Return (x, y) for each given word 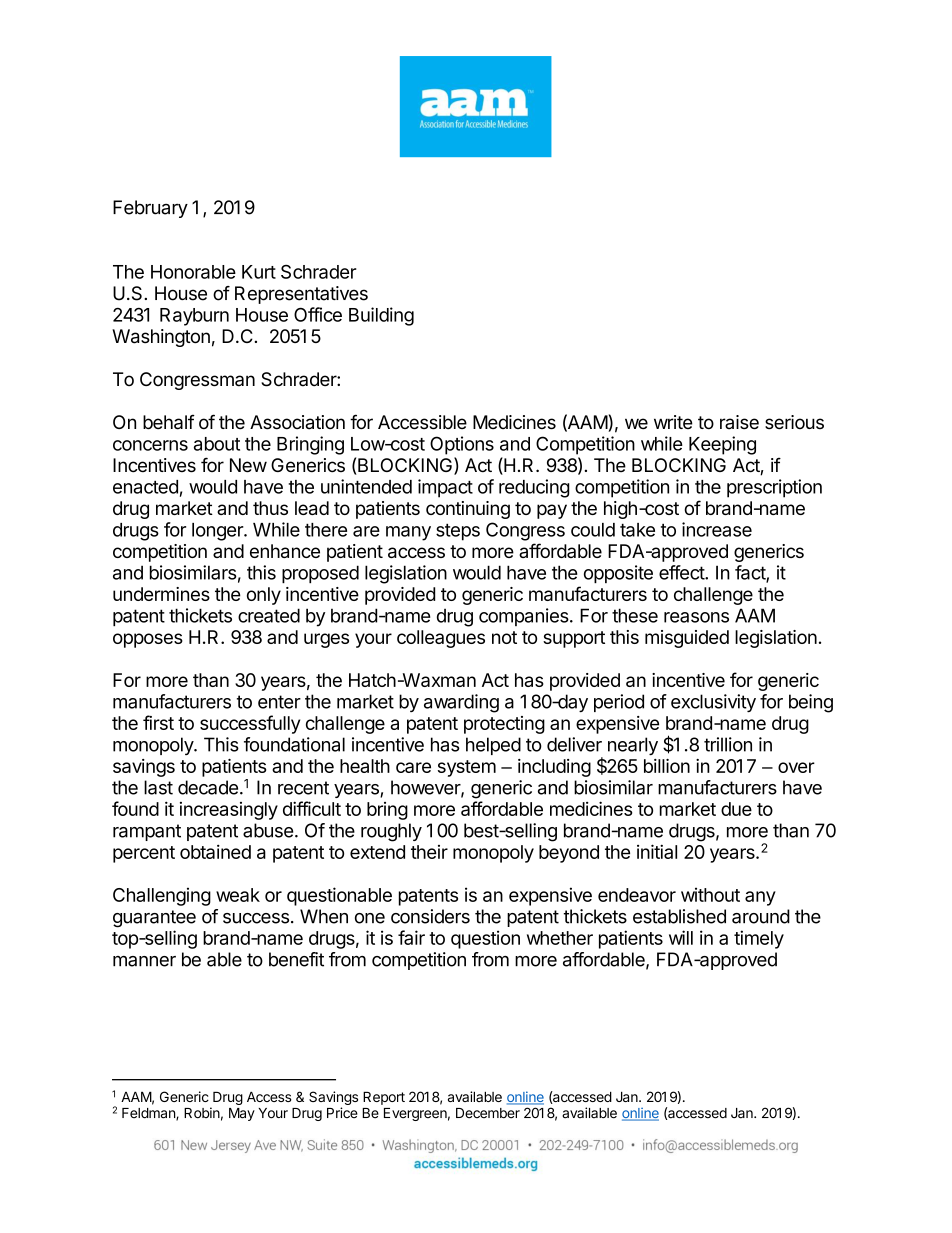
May (242, 1114)
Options (462, 445)
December (488, 1113)
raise (739, 422)
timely (759, 939)
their (429, 852)
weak (238, 895)
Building (381, 316)
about (217, 444)
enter (279, 702)
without (710, 894)
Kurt (259, 272)
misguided (687, 639)
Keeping (722, 445)
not (504, 637)
